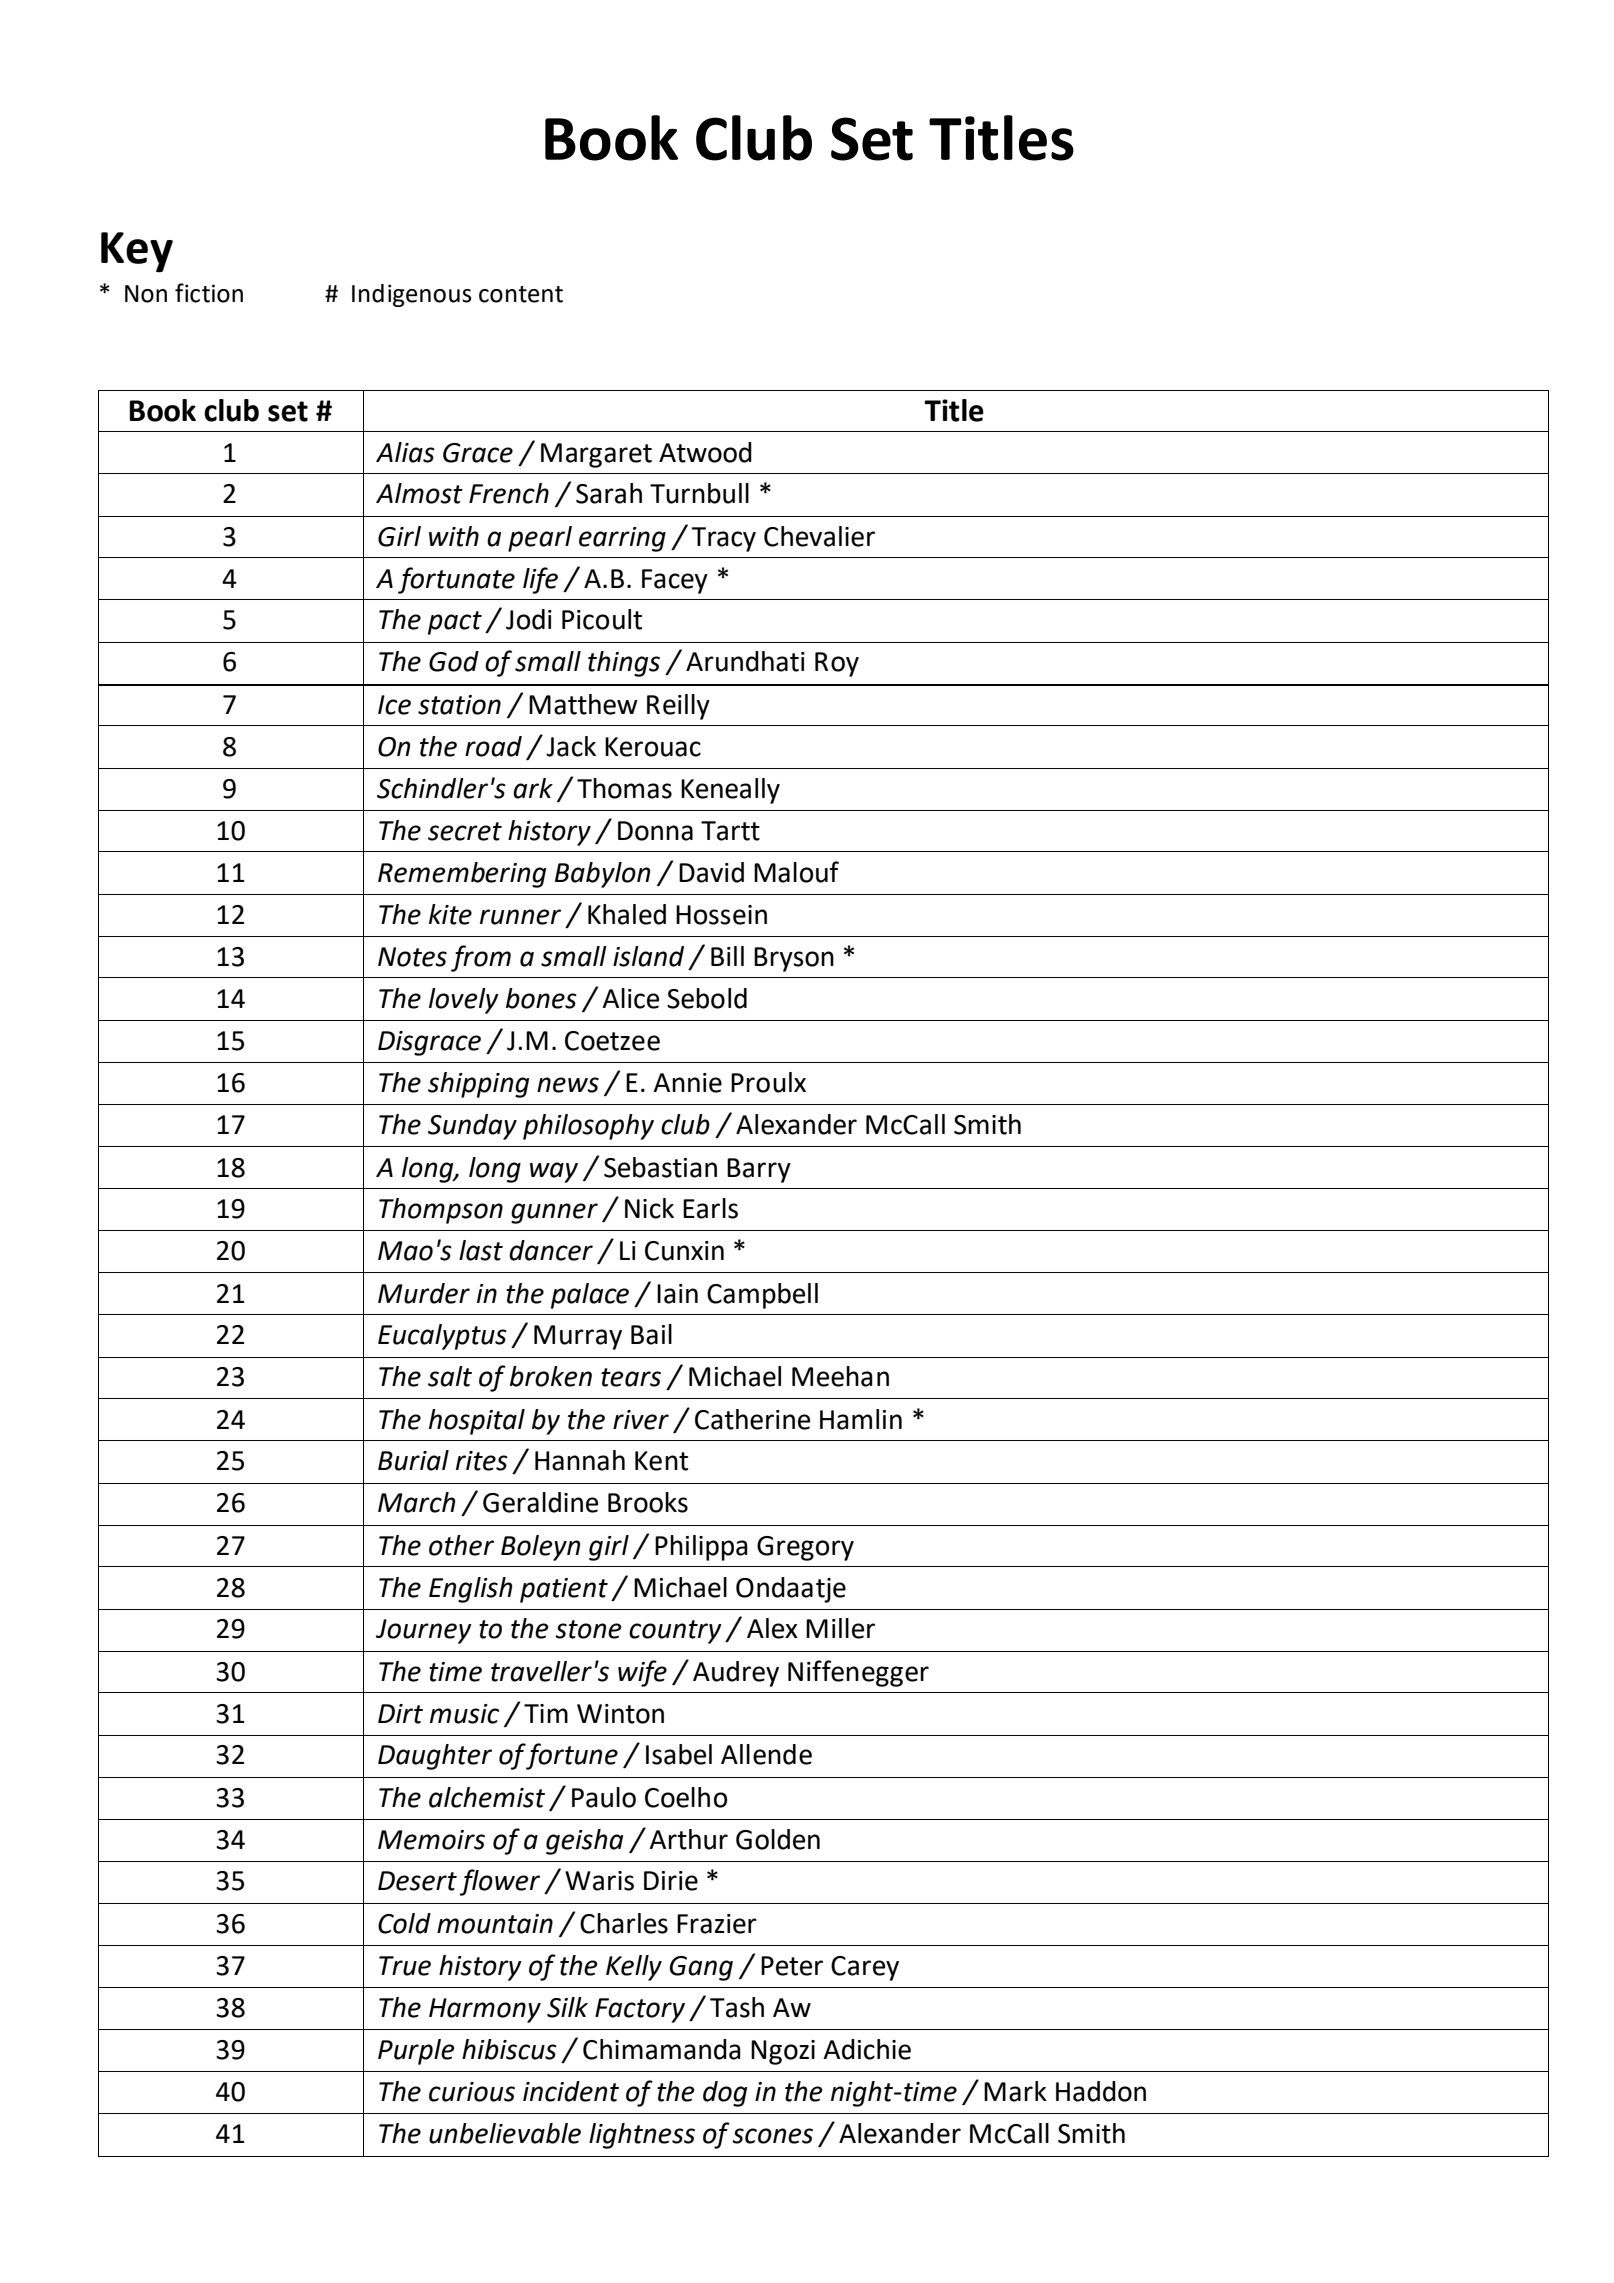 The height and width of the document is (2283, 1614). Describe the element at coordinates (521, 294) in the document. I see `content` at that location.
